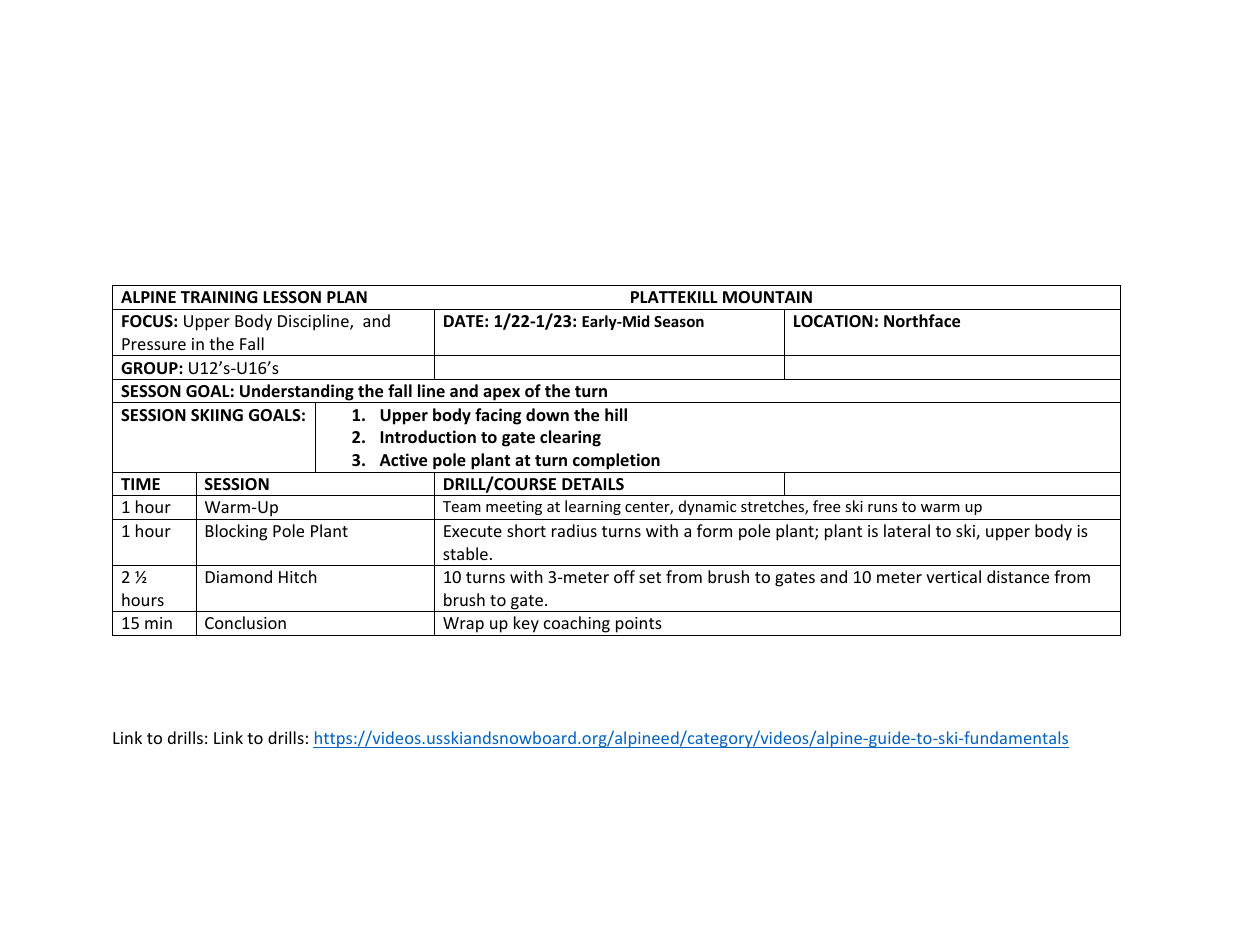 This screenshot has width=1233, height=952. What do you see at coordinates (883, 508) in the screenshot?
I see `runs` at bounding box center [883, 508].
